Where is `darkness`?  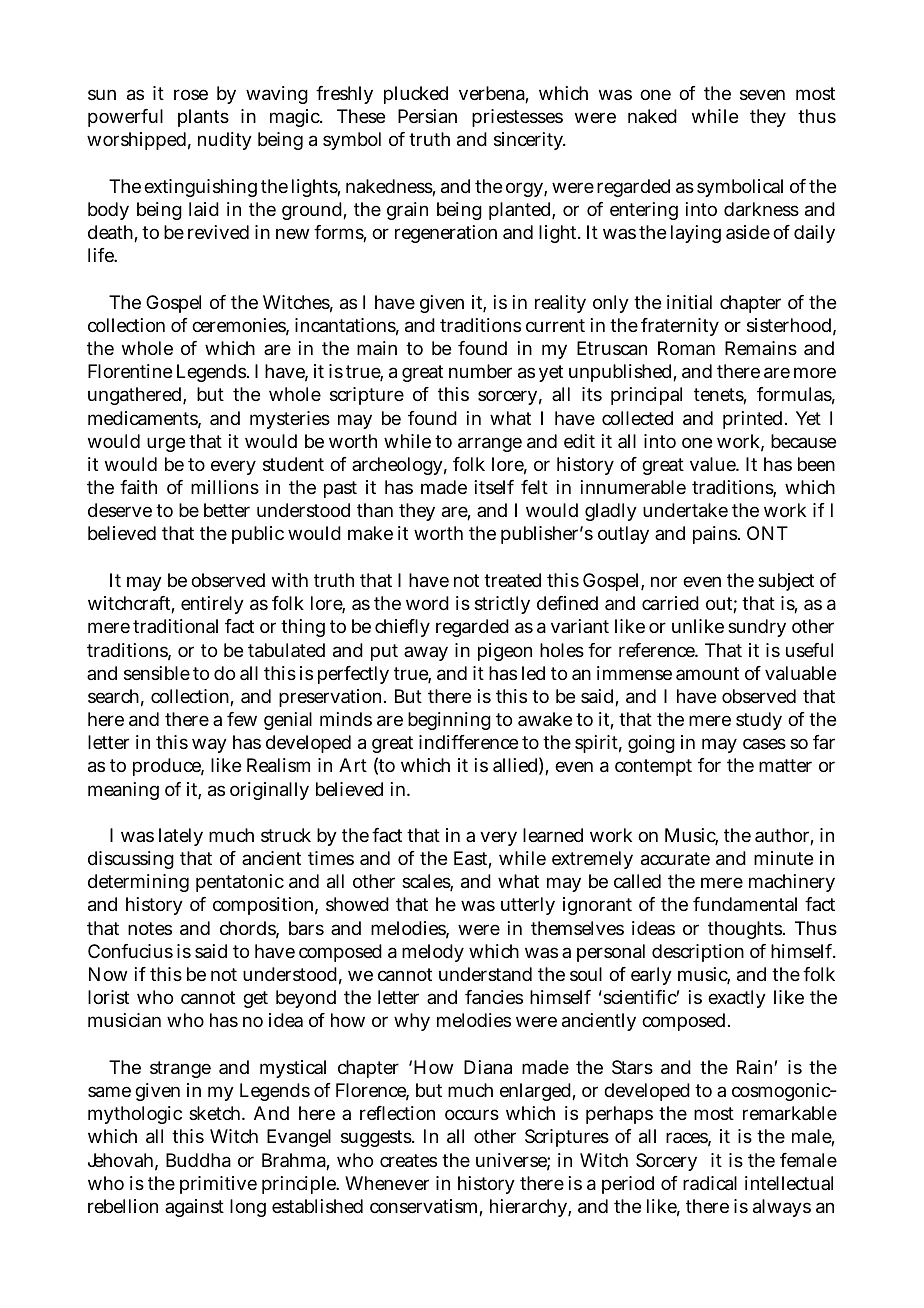 darkness is located at coordinates (761, 209).
